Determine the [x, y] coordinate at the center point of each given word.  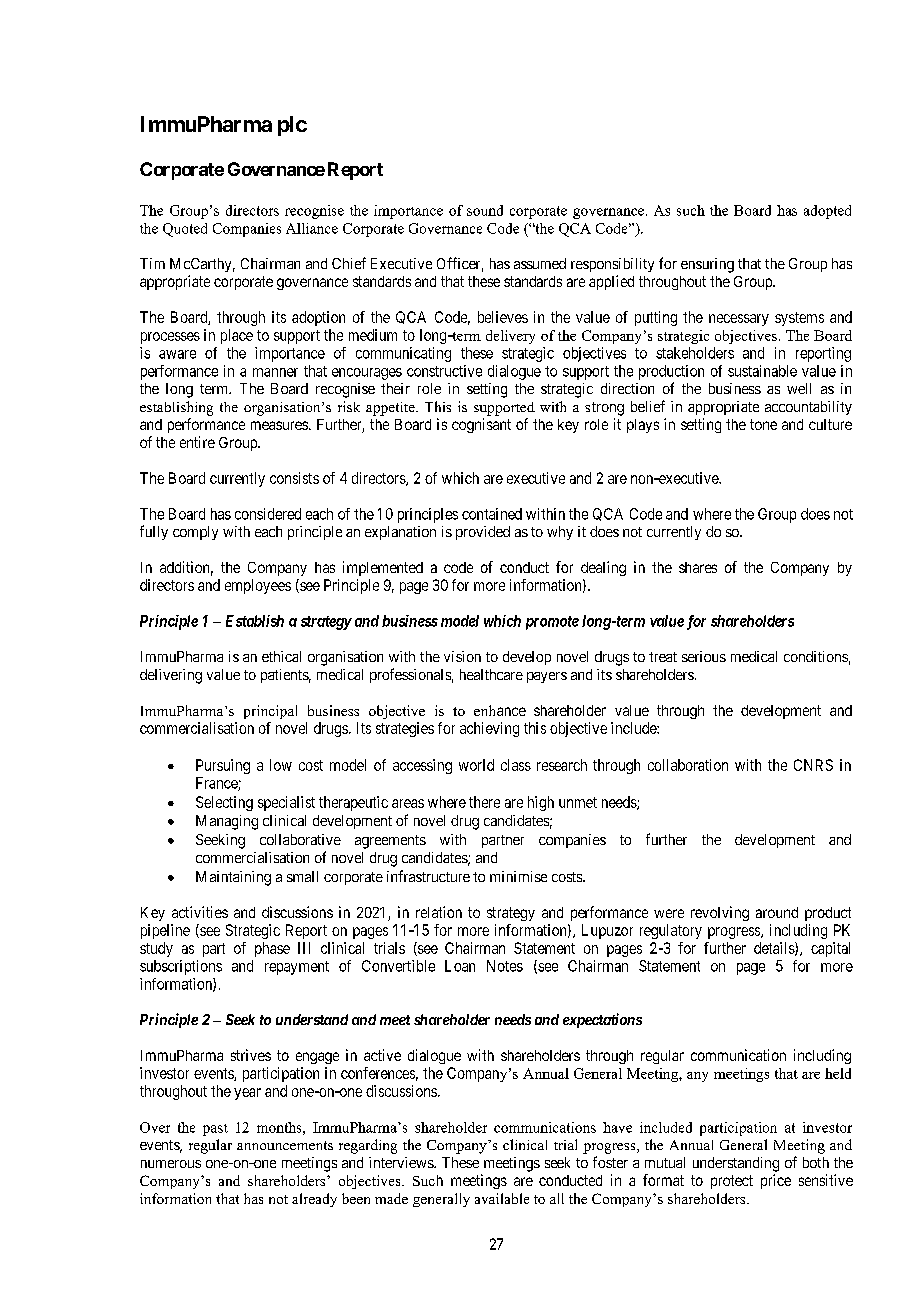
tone [763, 424]
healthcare [491, 674]
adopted [827, 212]
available [502, 1198]
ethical [281, 656]
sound [485, 210]
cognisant [481, 425]
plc [292, 126]
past [215, 1130]
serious [704, 656]
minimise [518, 876]
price [776, 1181]
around [777, 912]
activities [200, 912]
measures [279, 425]
